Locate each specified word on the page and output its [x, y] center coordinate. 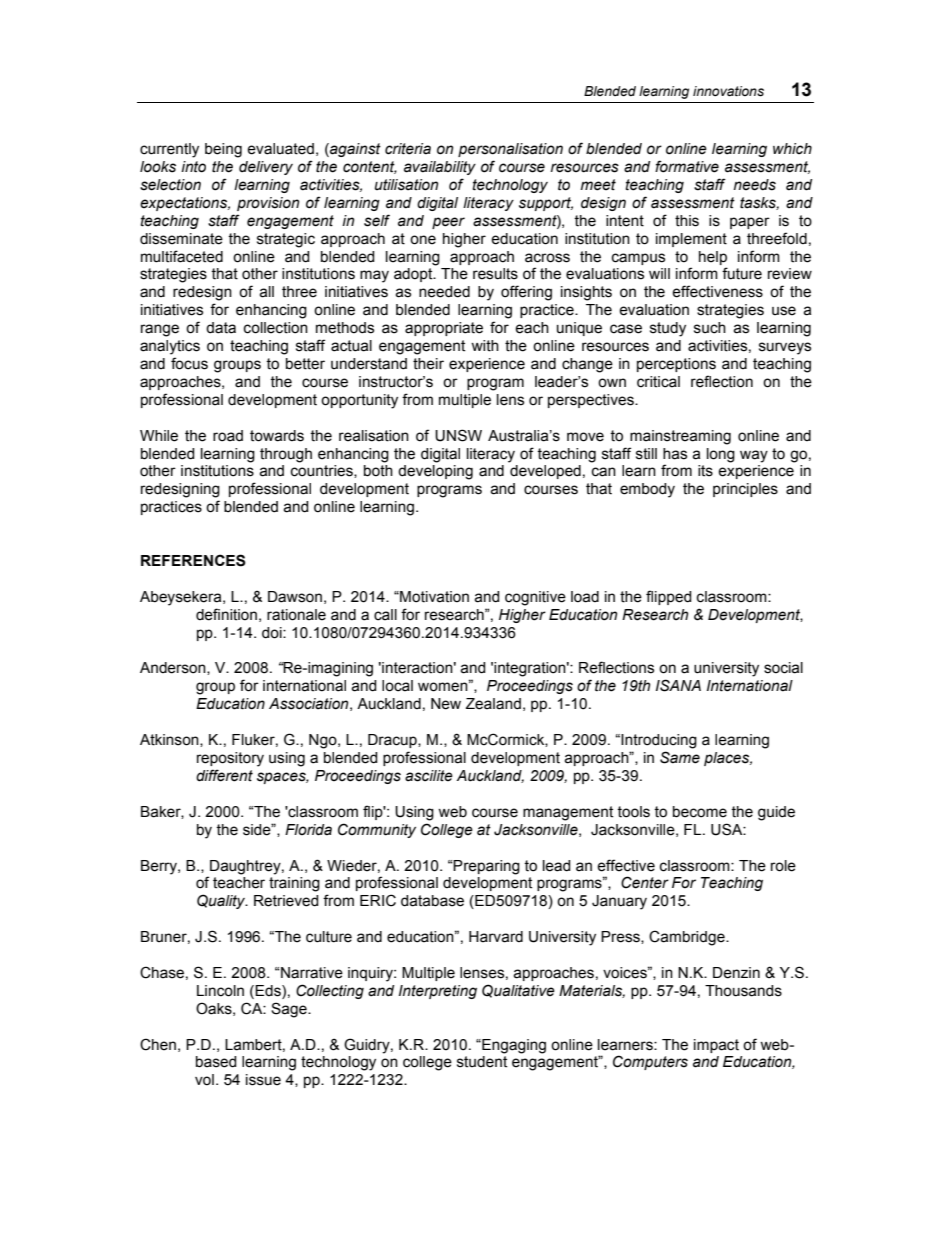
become [700, 812]
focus [189, 363]
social [783, 668]
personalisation [510, 150]
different [224, 775]
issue [263, 1080]
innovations [728, 91]
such [710, 328]
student [482, 1062]
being [223, 150]
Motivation [433, 597]
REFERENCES [193, 560]
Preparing [486, 867]
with [485, 346]
